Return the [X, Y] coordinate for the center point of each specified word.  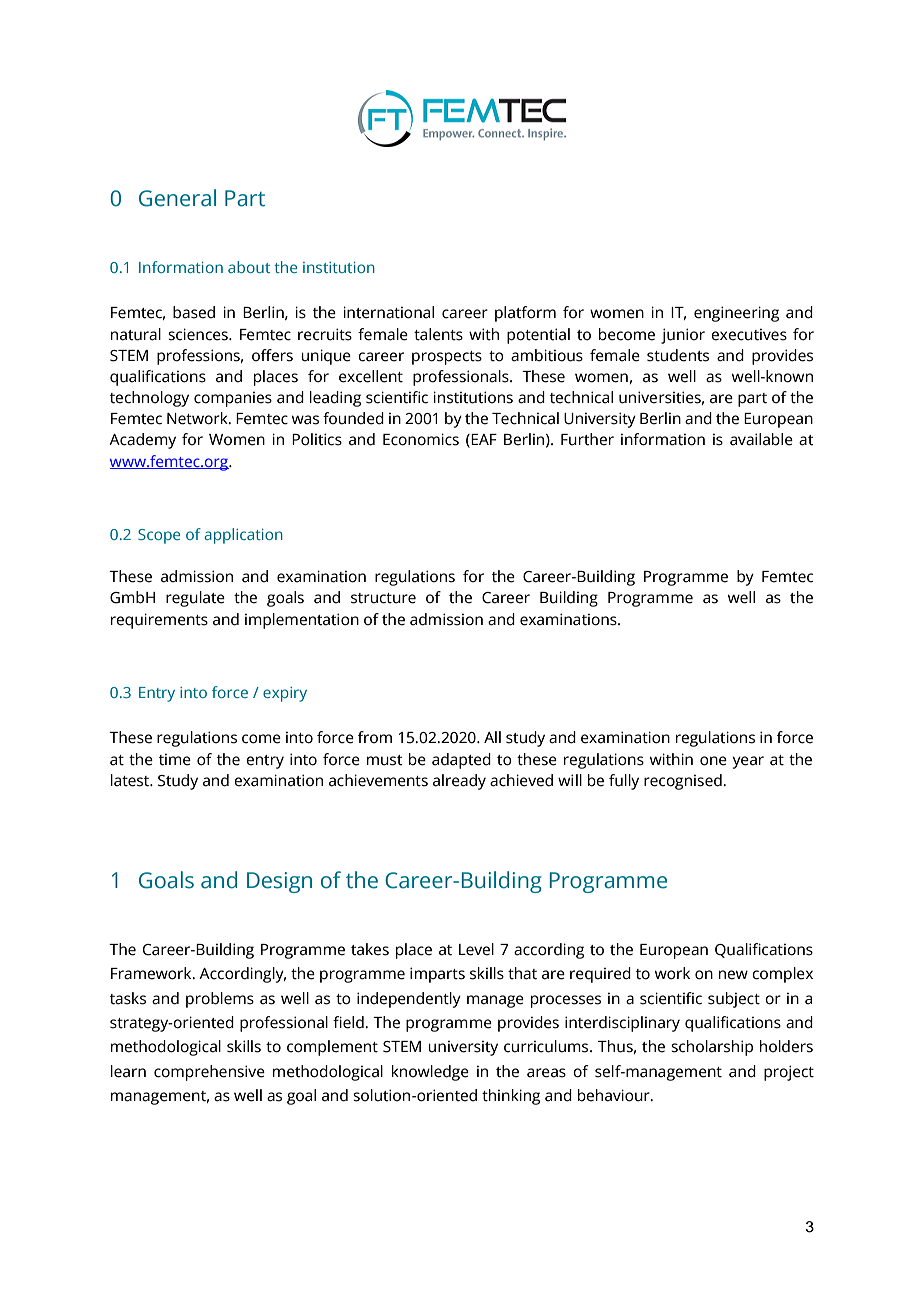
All [492, 737]
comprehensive [209, 1073]
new [733, 975]
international [388, 312]
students [678, 355]
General [177, 198]
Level [476, 949]
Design [279, 882]
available [761, 439]
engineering [736, 314]
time [175, 760]
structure [383, 598]
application [243, 536]
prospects [447, 358]
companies [233, 399]
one [713, 761]
